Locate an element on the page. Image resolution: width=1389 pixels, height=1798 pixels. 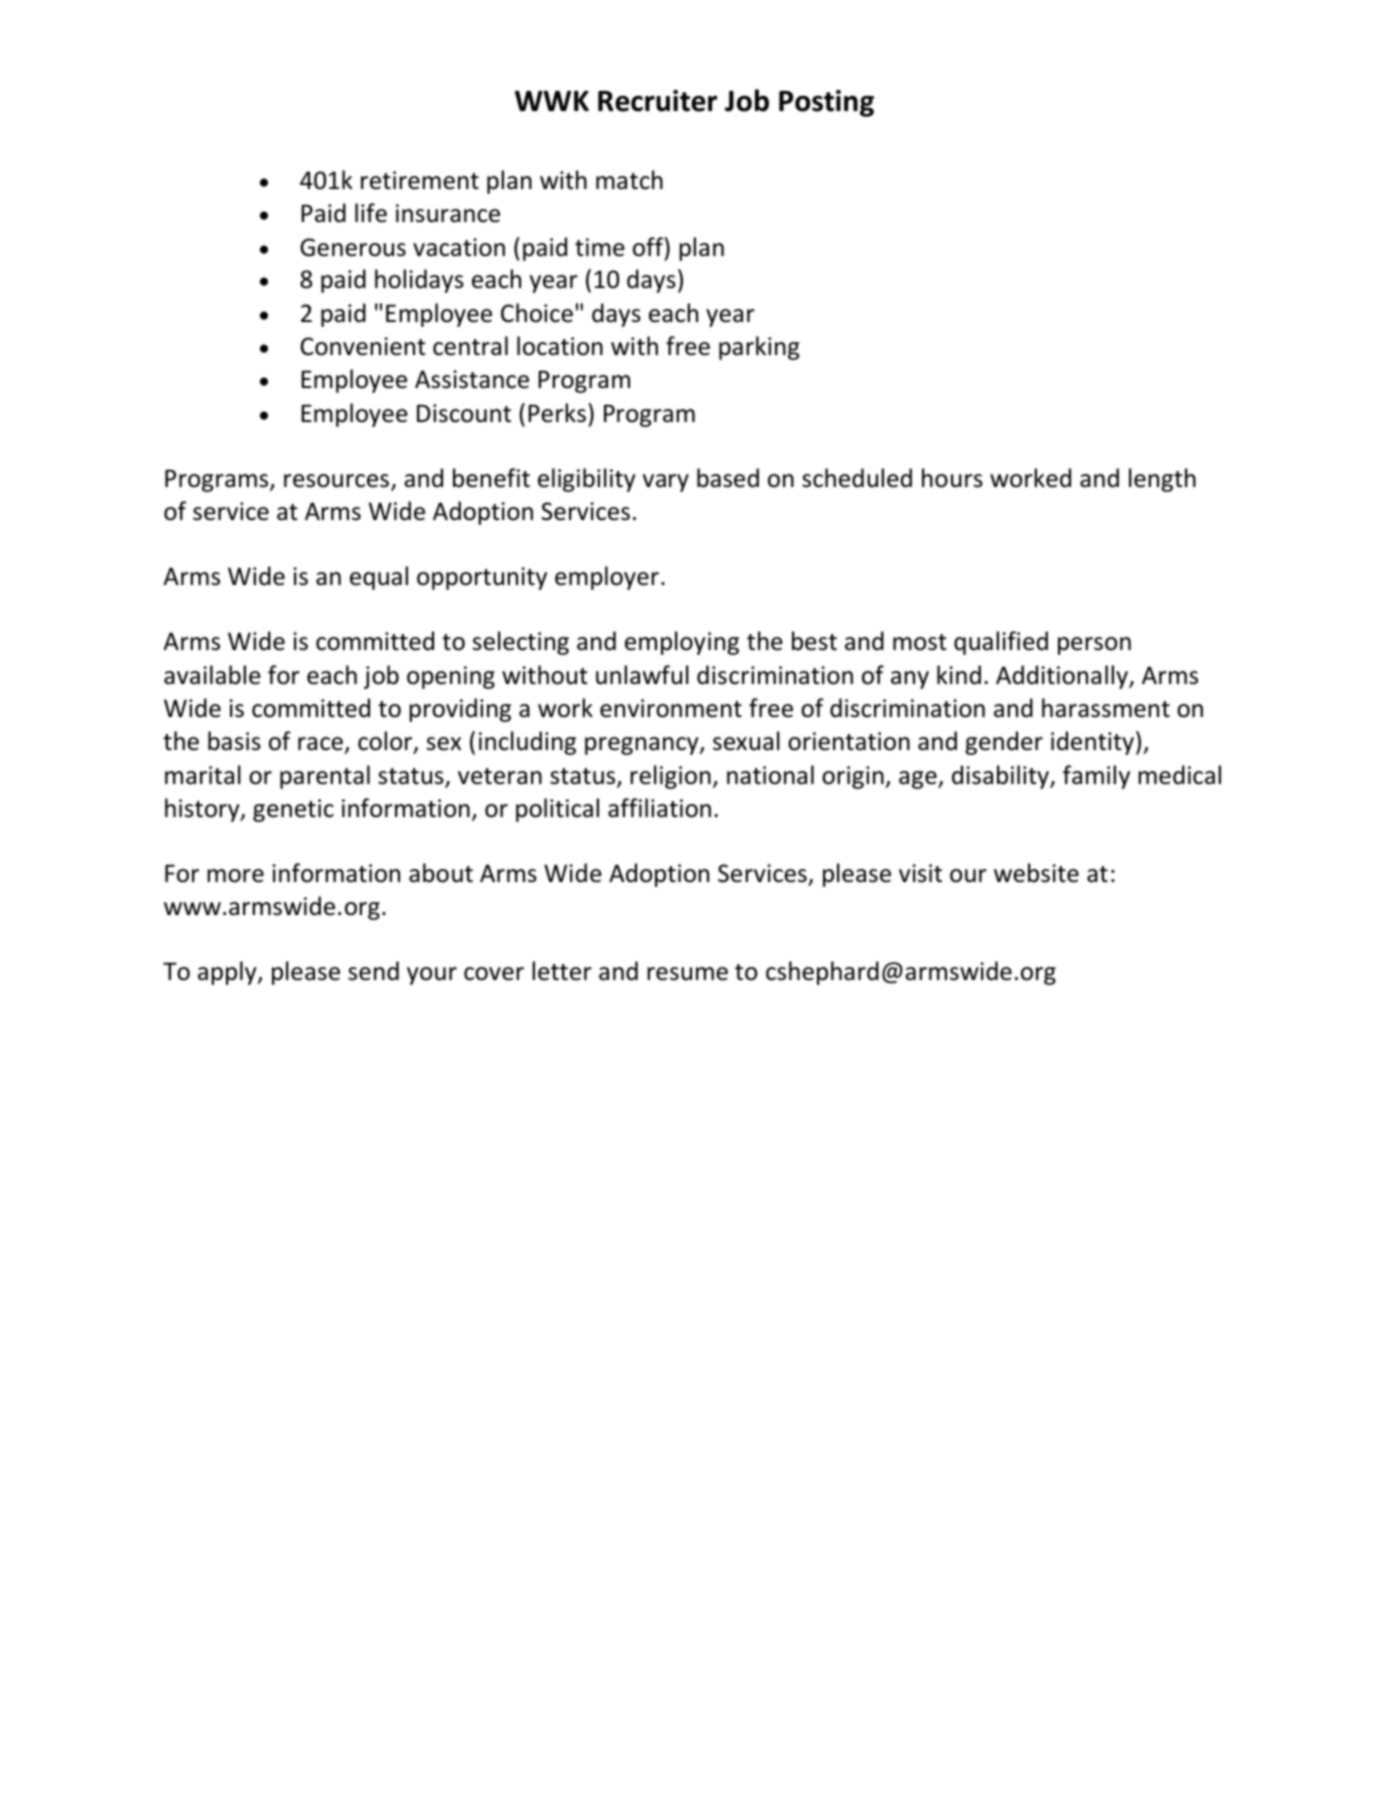
resume is located at coordinates (687, 974).
